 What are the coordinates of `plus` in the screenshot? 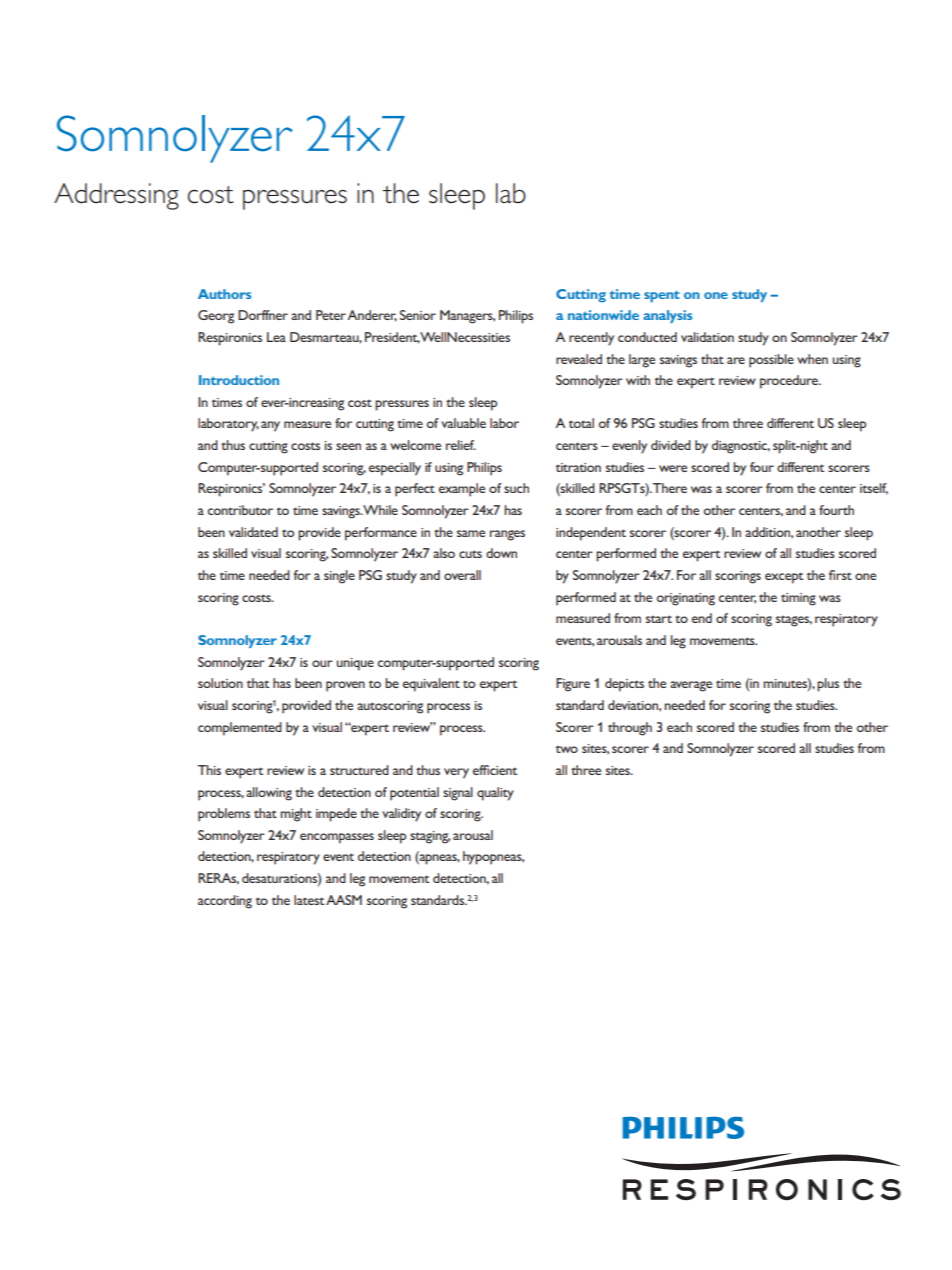 It's located at (828, 685).
